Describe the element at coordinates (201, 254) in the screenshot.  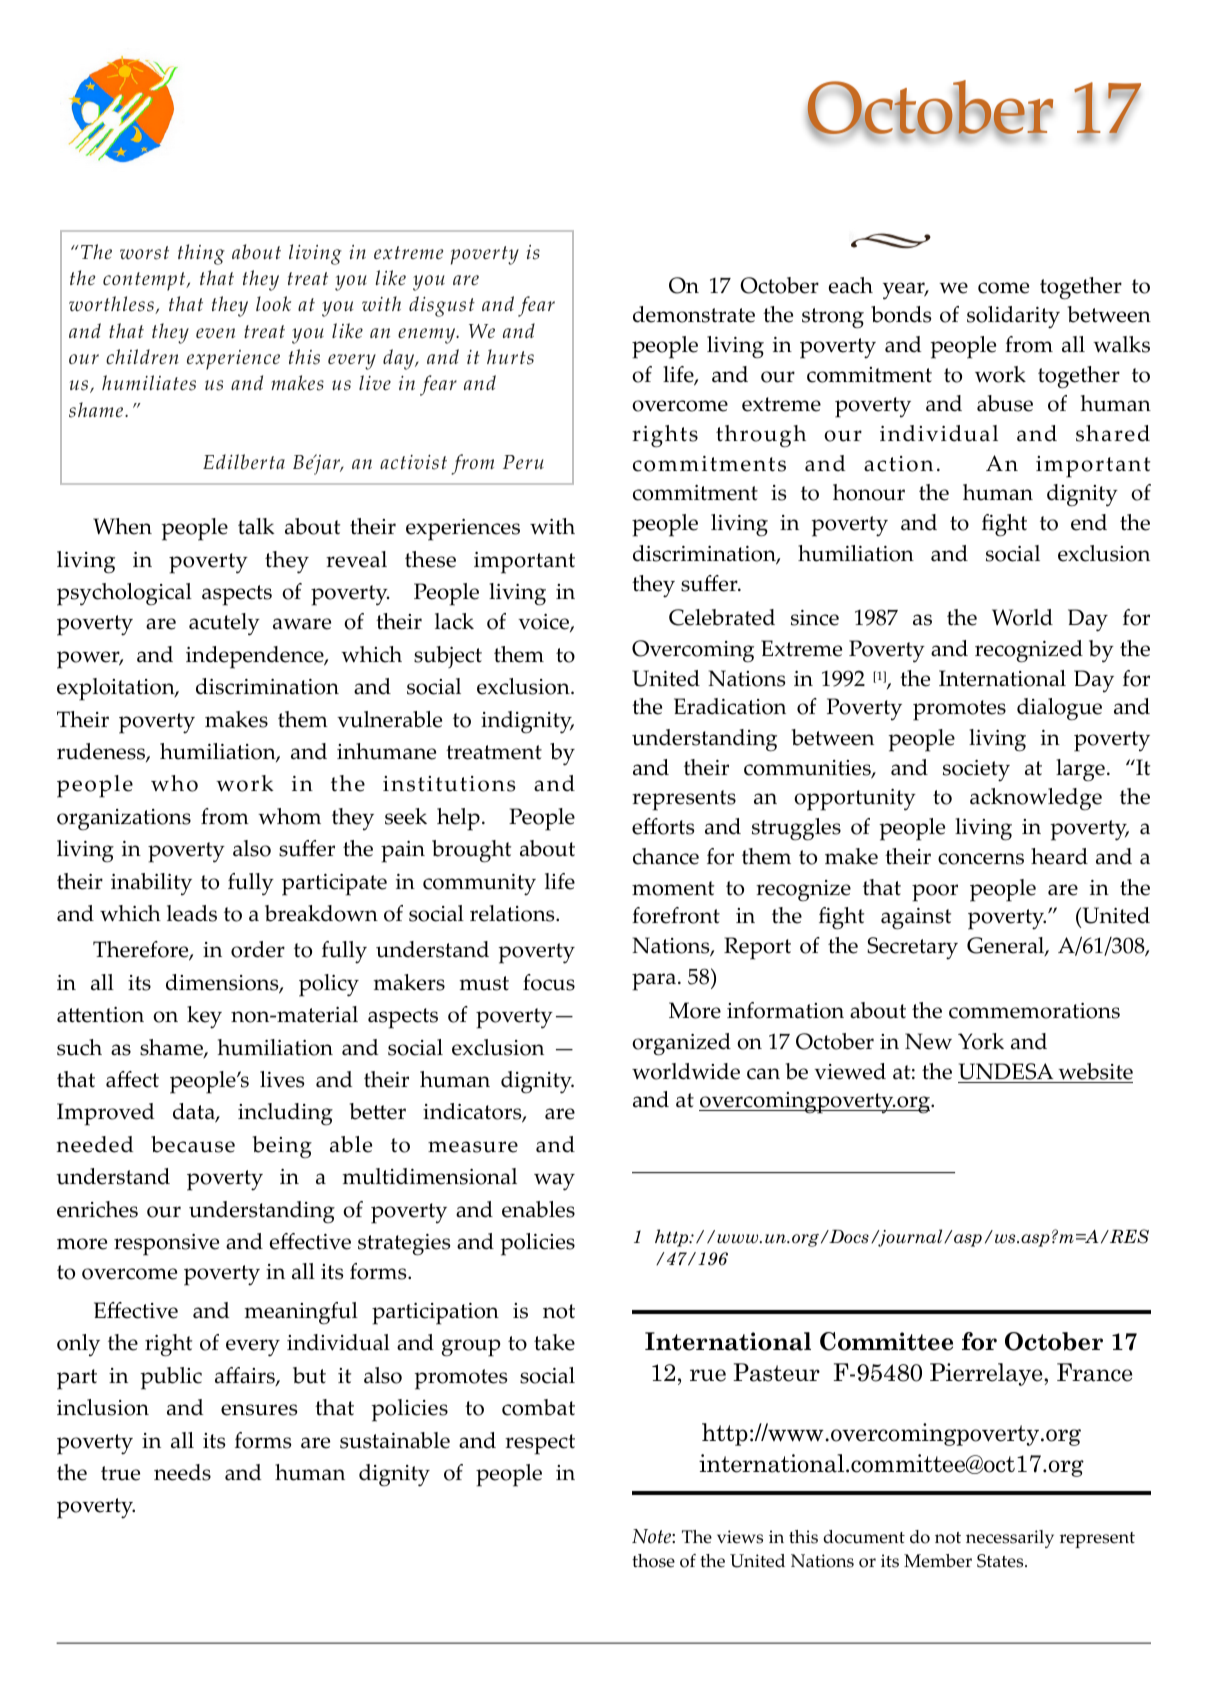
I see `thing` at that location.
